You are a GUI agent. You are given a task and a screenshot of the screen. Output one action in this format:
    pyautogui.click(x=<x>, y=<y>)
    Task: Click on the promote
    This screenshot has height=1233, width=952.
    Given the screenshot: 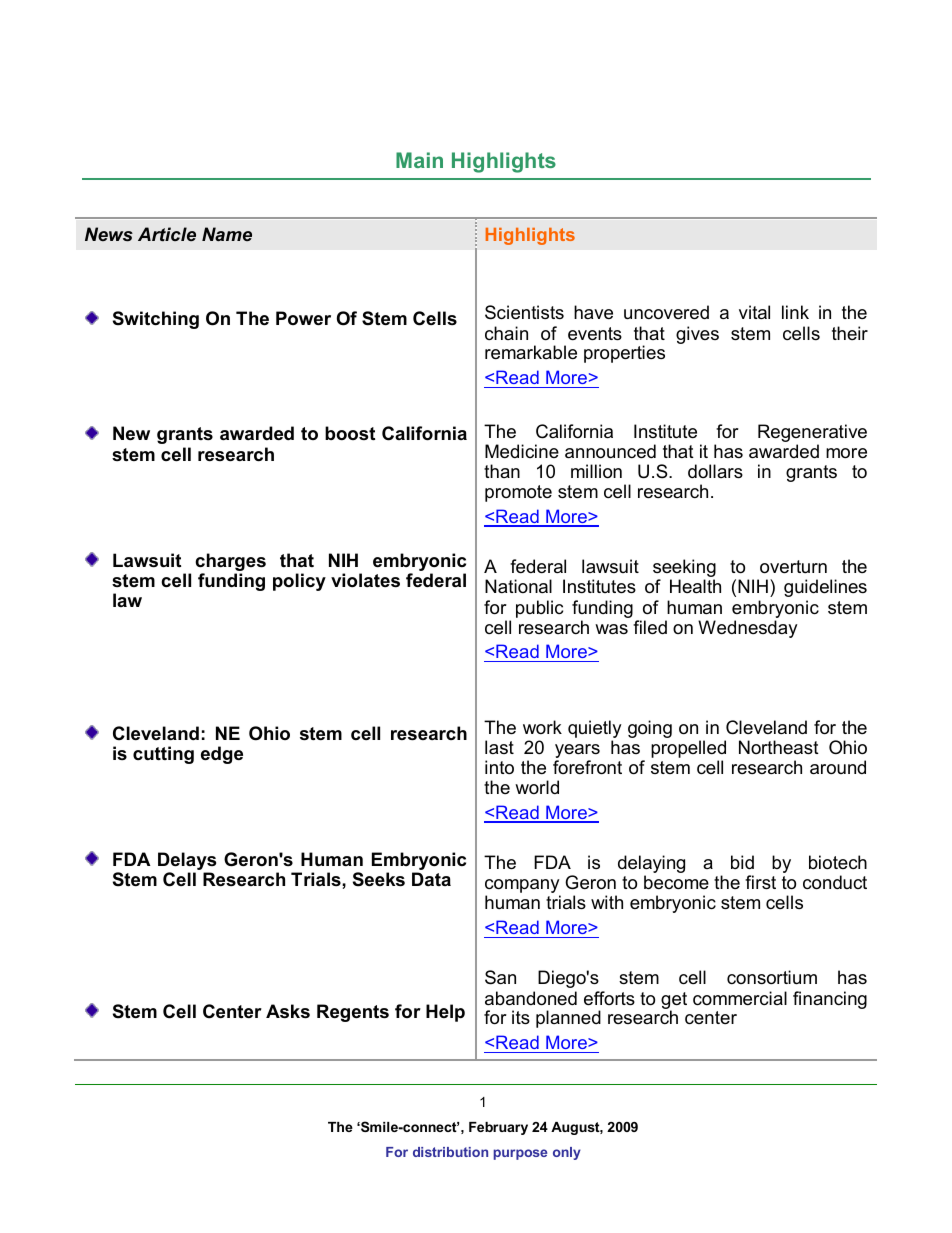 What is the action you would take?
    pyautogui.click(x=518, y=493)
